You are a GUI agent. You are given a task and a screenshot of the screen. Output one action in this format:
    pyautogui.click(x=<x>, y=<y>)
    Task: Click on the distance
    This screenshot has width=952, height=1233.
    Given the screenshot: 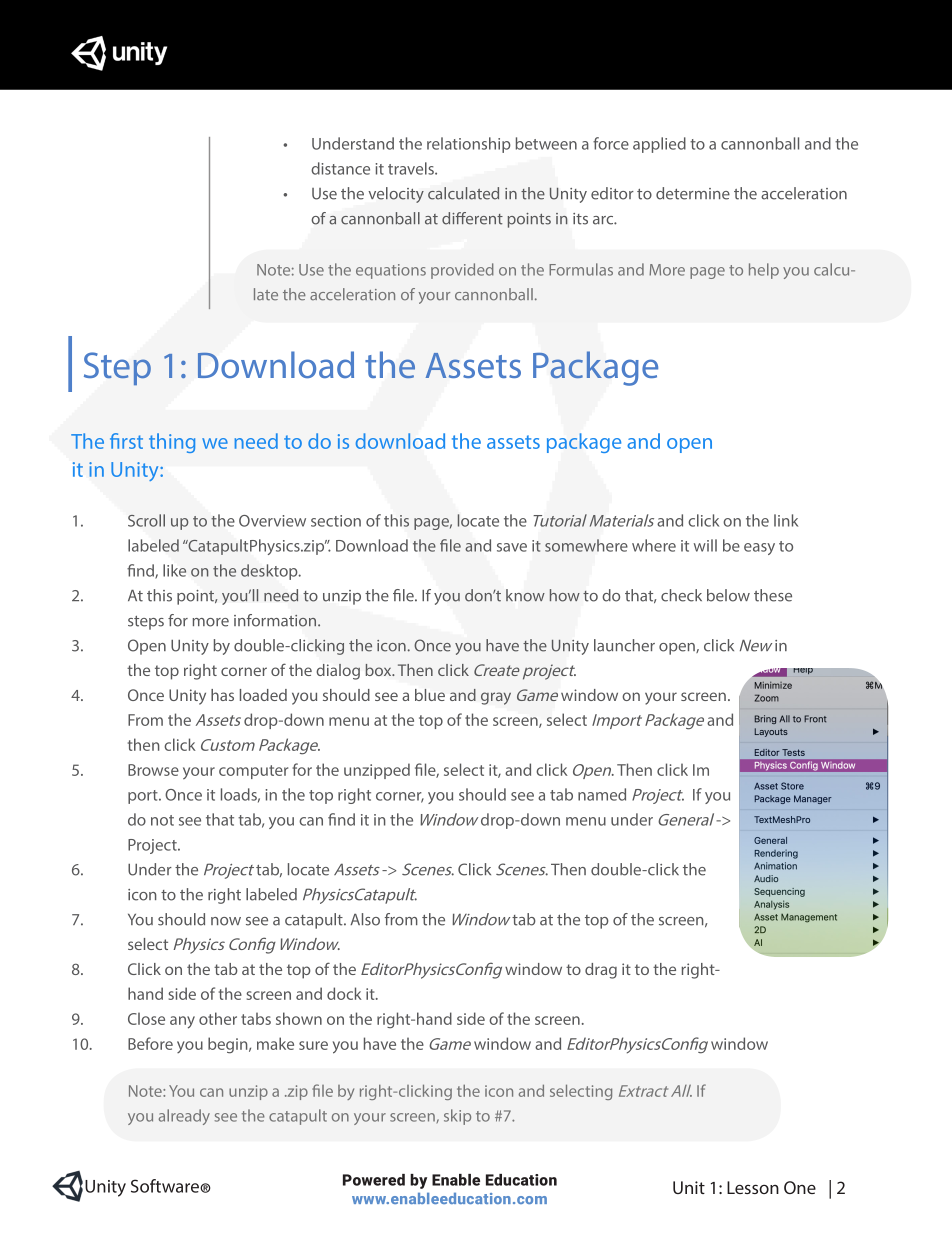 What is the action you would take?
    pyautogui.click(x=340, y=168)
